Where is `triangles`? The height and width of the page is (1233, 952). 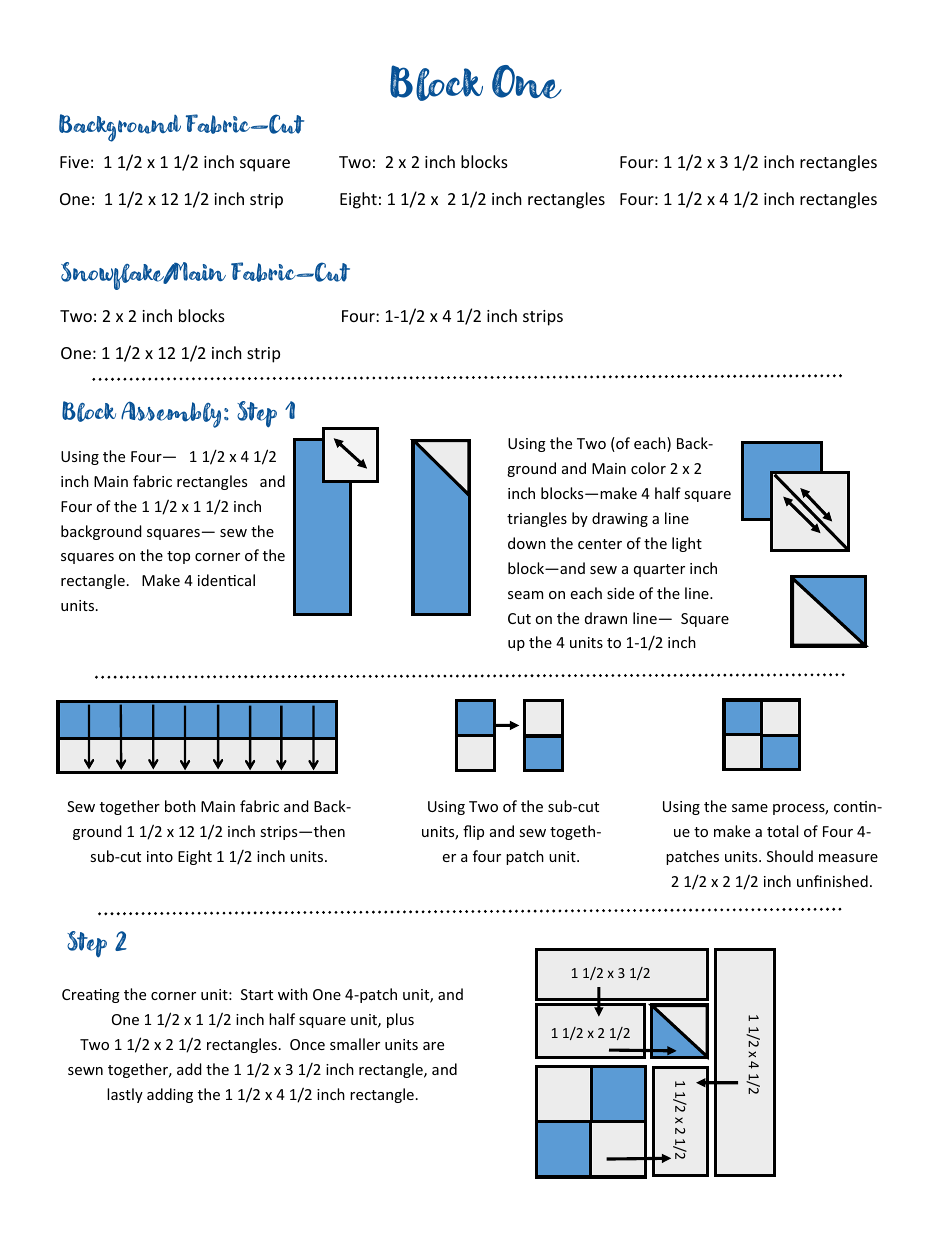 triangles is located at coordinates (537, 519).
